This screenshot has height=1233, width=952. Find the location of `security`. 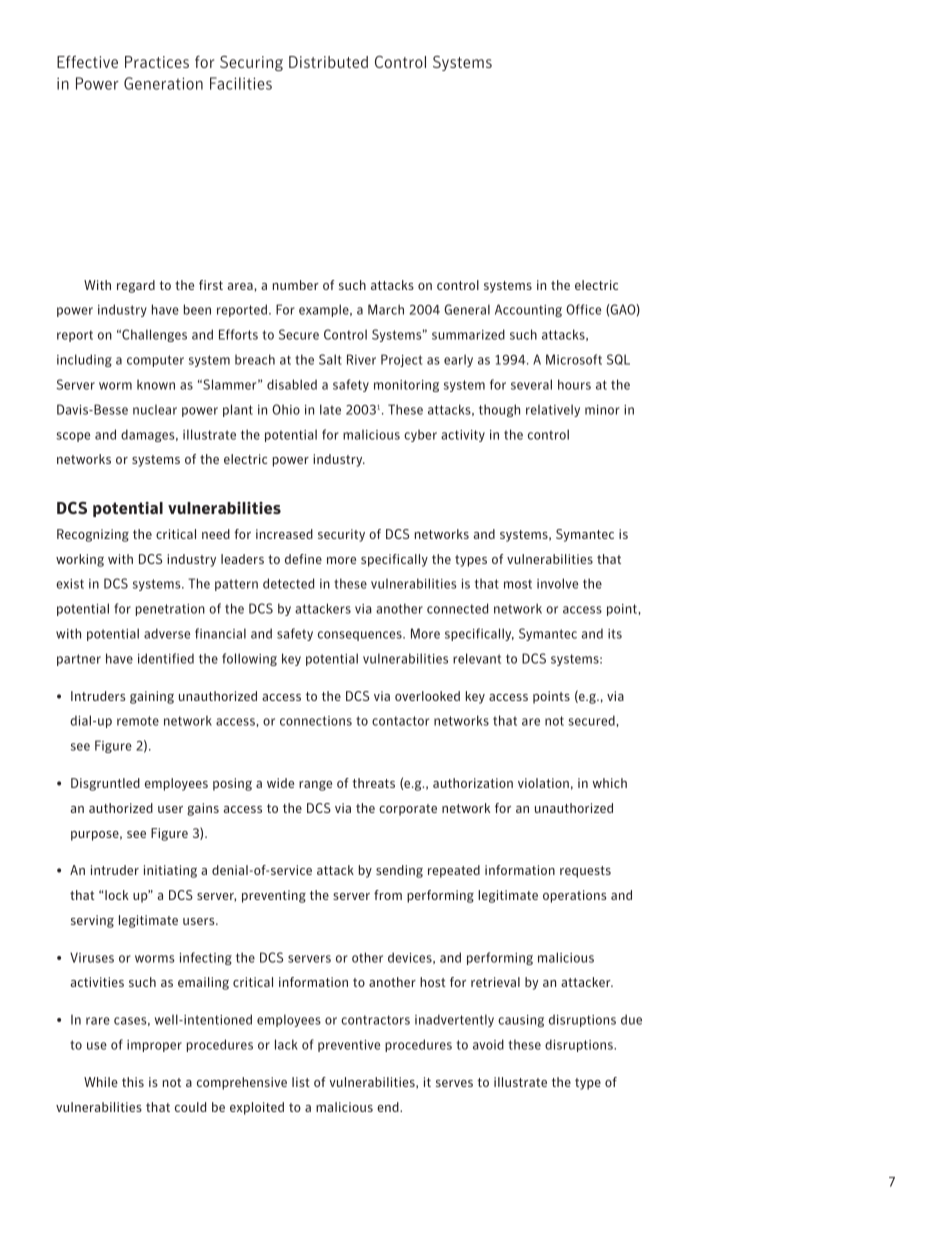

security is located at coordinates (341, 535).
